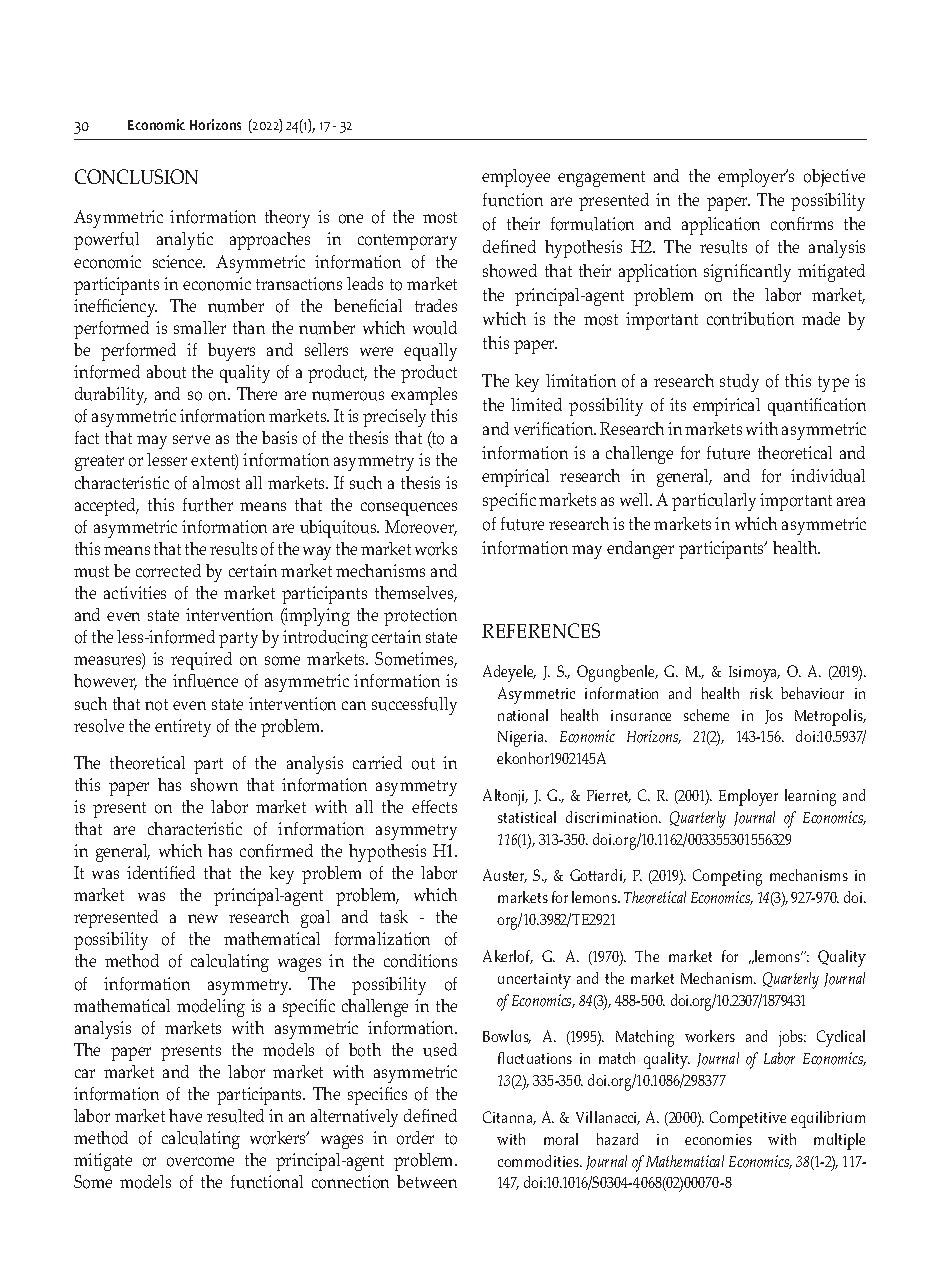 The image size is (941, 1288). What do you see at coordinates (810, 797) in the page?
I see `learning` at bounding box center [810, 797].
